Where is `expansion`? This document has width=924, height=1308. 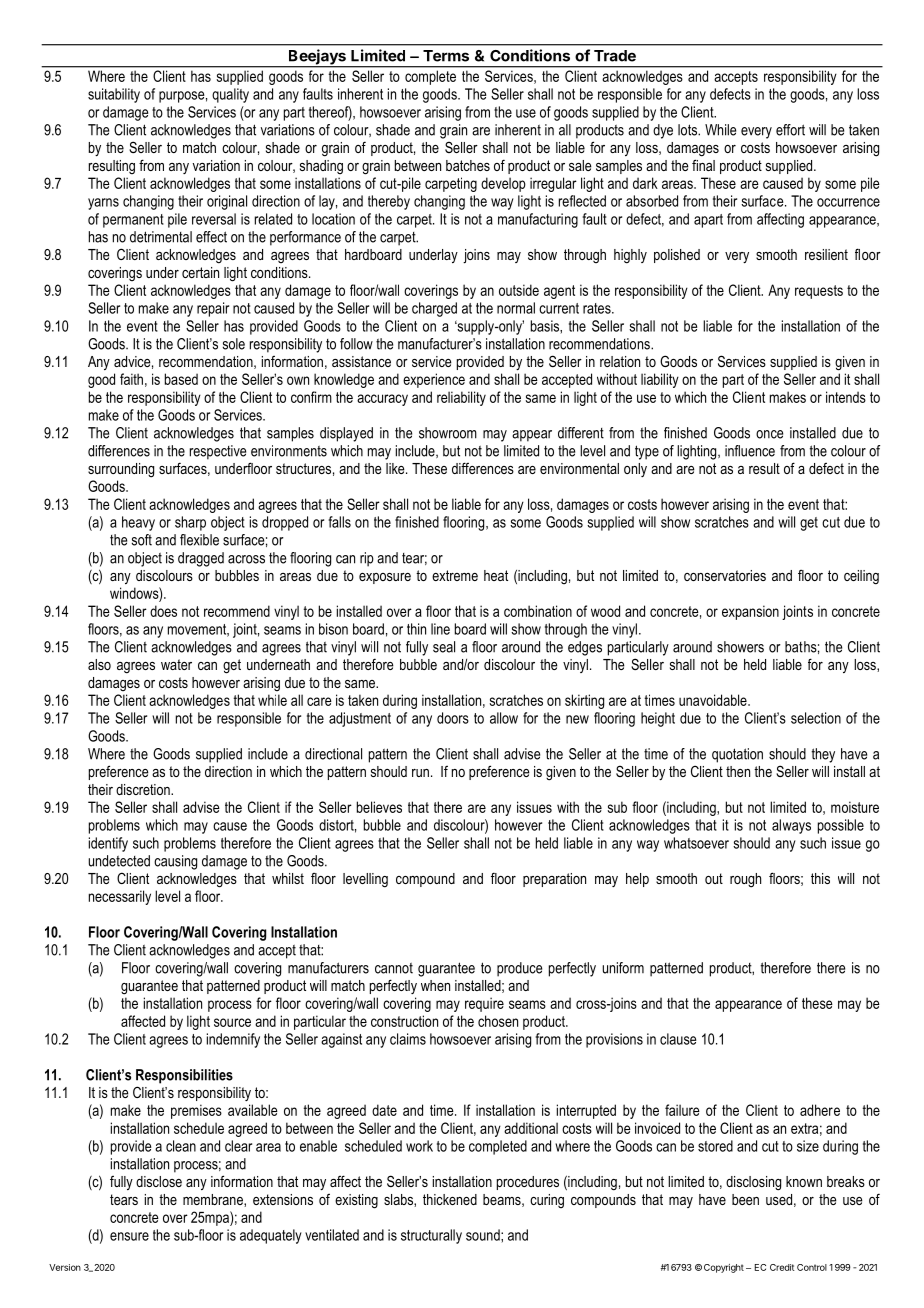 expansion is located at coordinates (750, 612).
